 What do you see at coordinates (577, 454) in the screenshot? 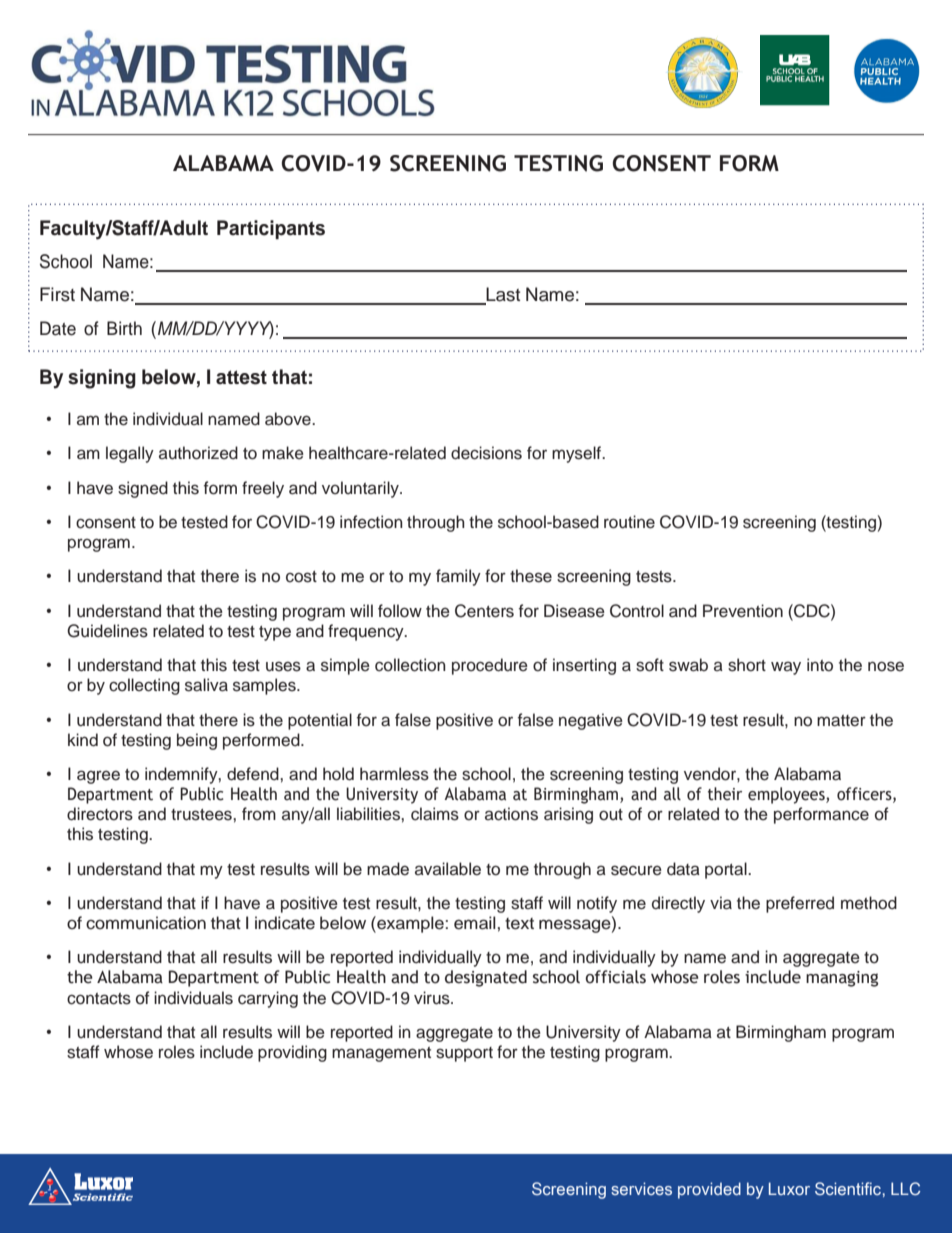
I see `myself` at bounding box center [577, 454].
